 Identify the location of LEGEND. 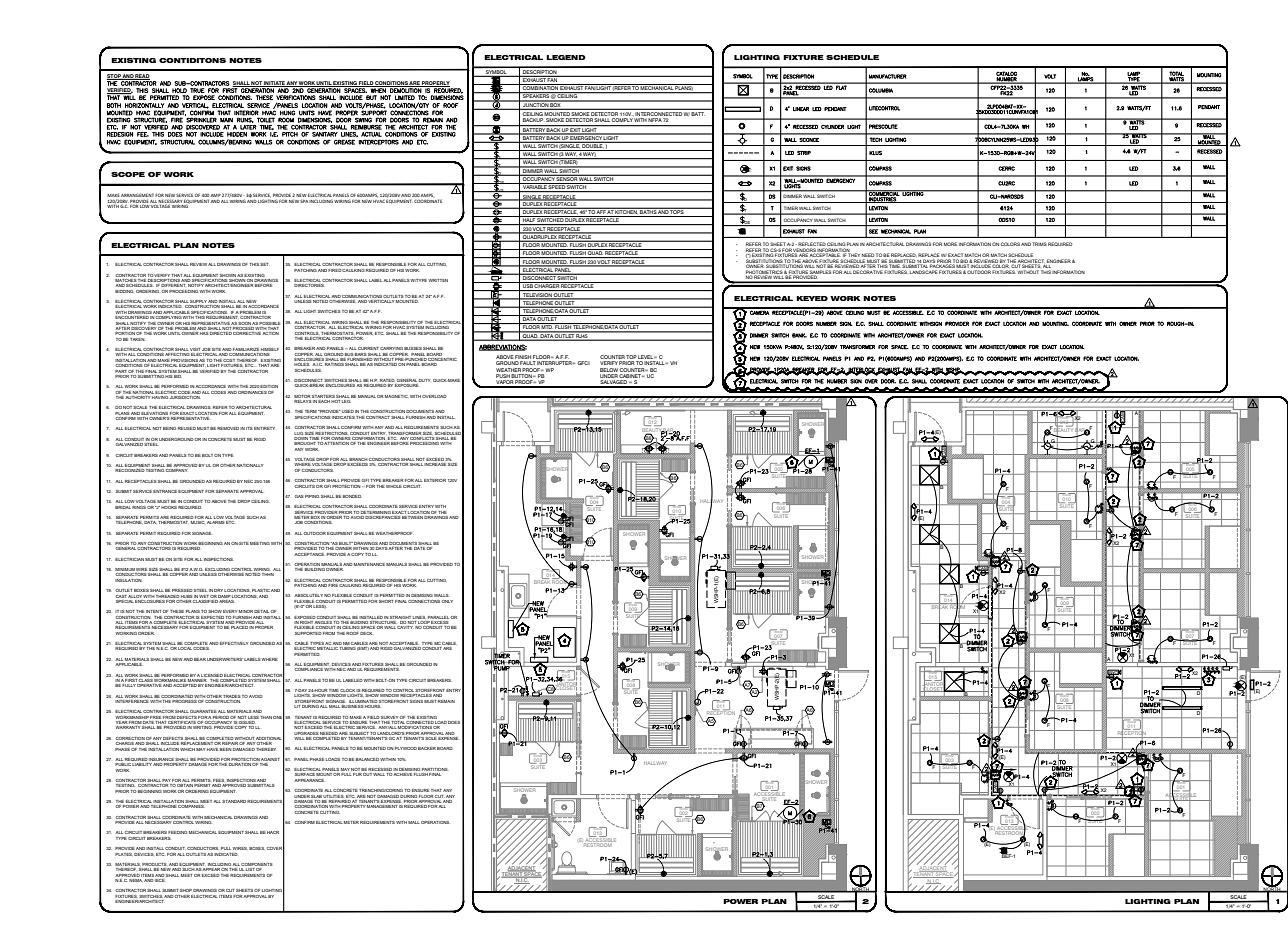
(566, 57).
